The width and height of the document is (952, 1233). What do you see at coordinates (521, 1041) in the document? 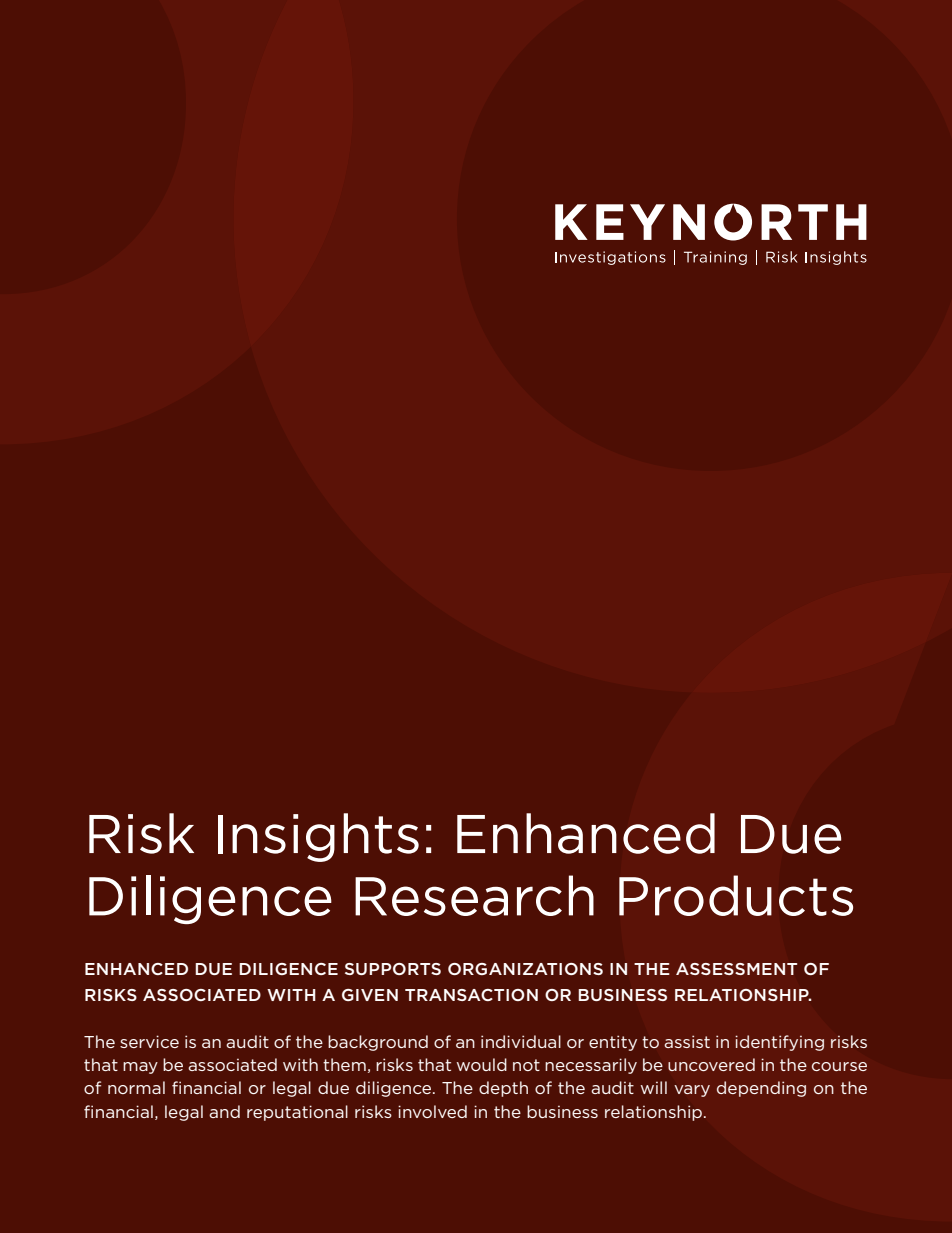
I see `individual` at bounding box center [521, 1041].
